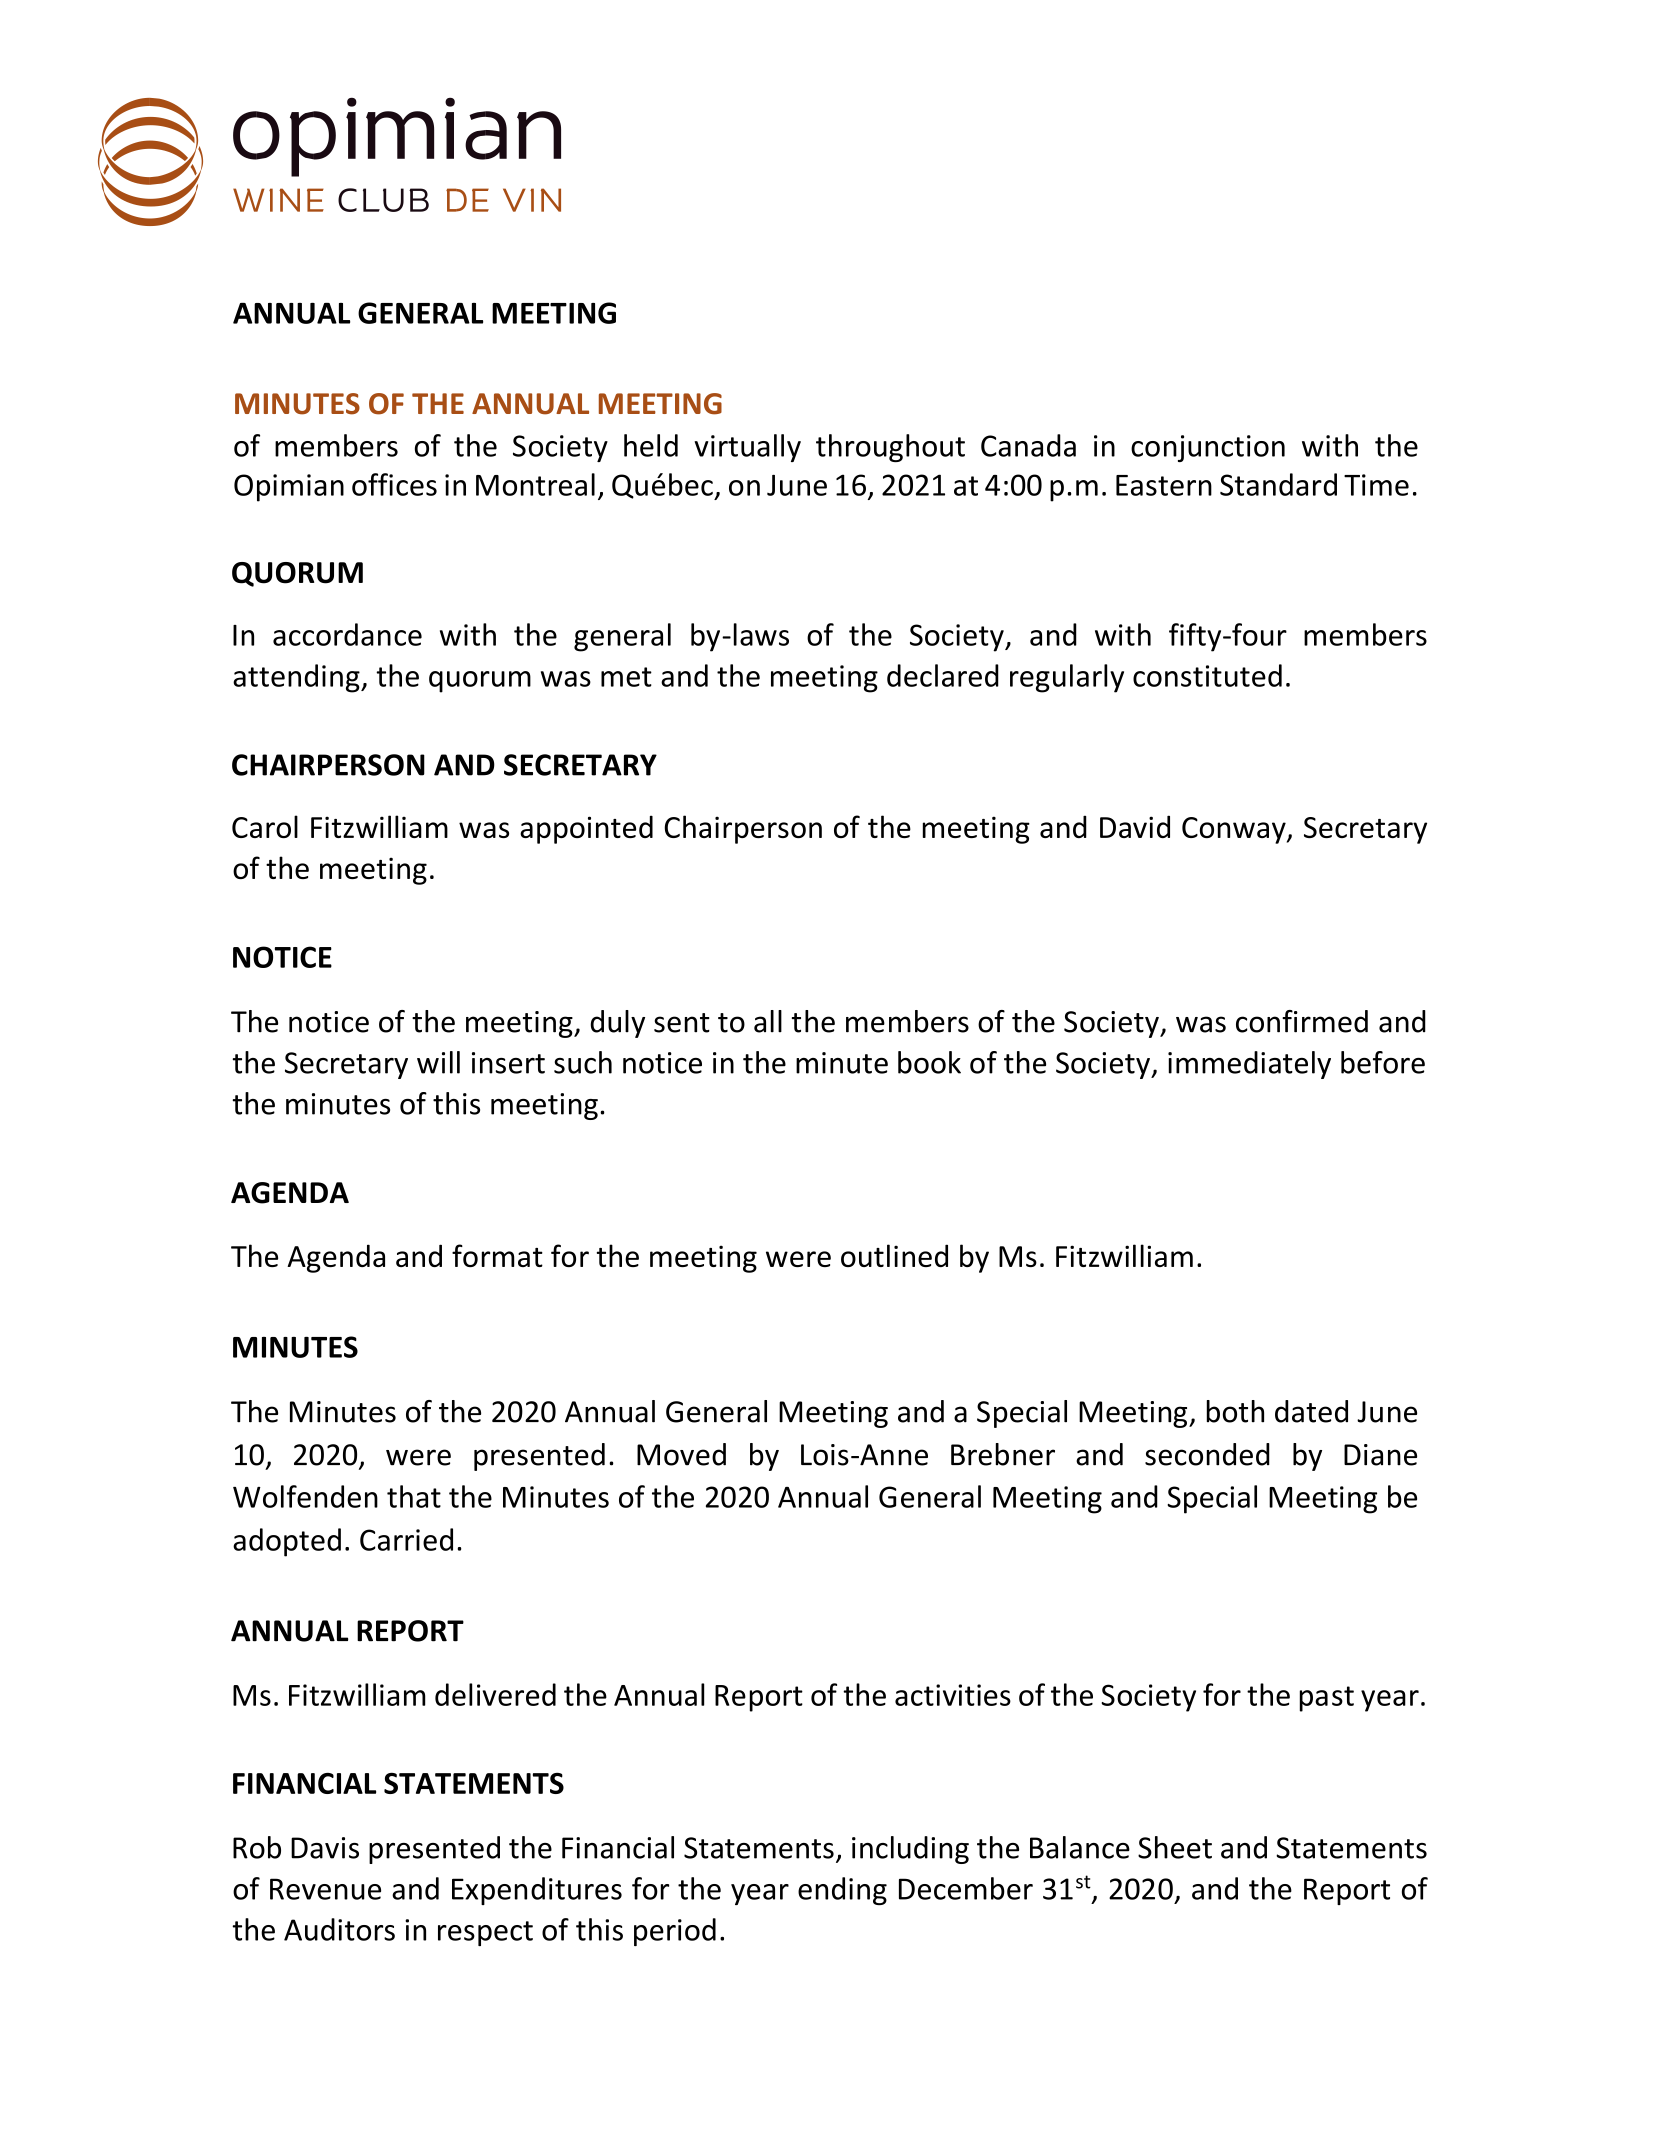 The image size is (1663, 2151). What do you see at coordinates (681, 1454) in the screenshot?
I see `Moved` at bounding box center [681, 1454].
